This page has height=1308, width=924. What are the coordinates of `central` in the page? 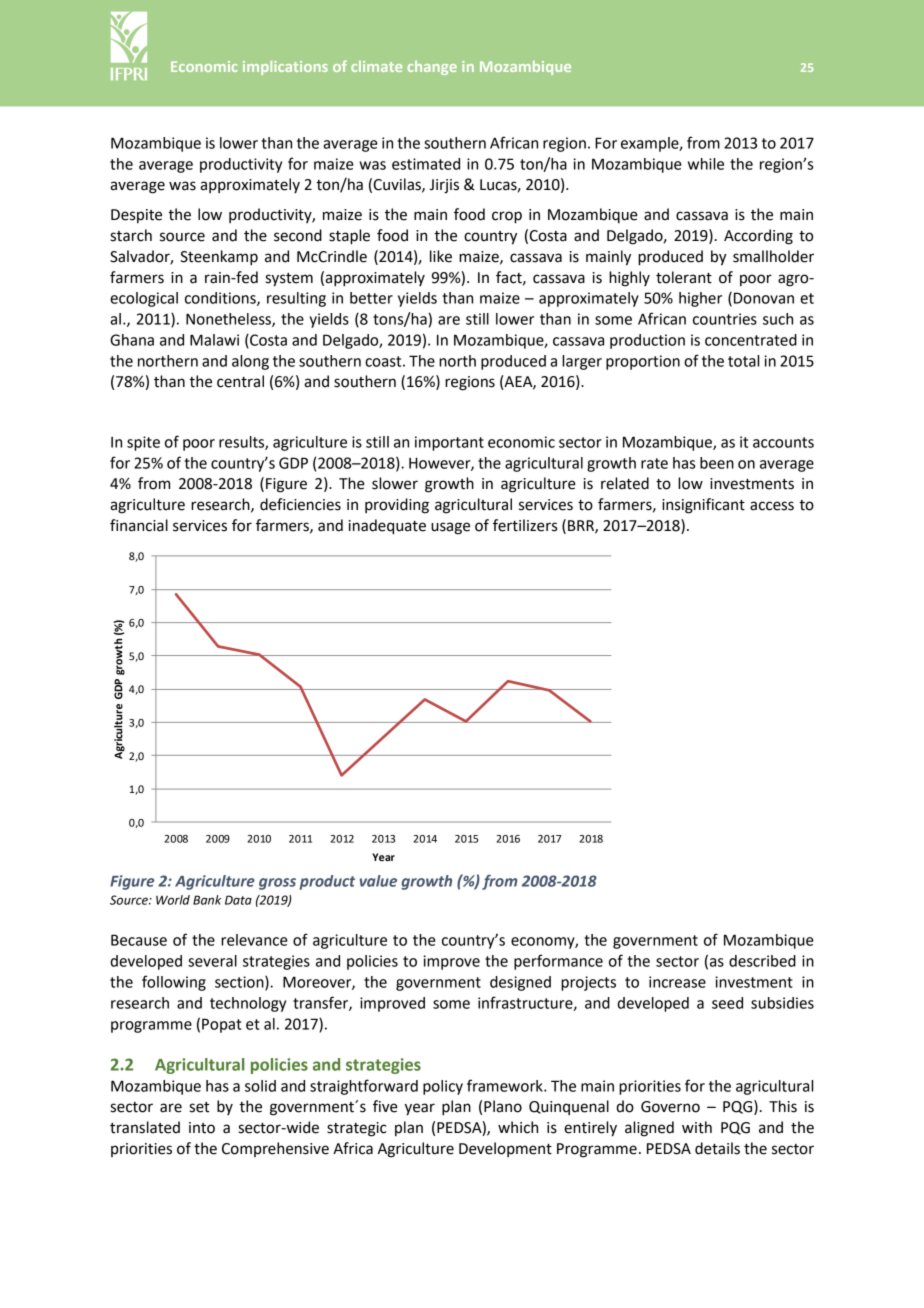 It's located at (240, 381).
